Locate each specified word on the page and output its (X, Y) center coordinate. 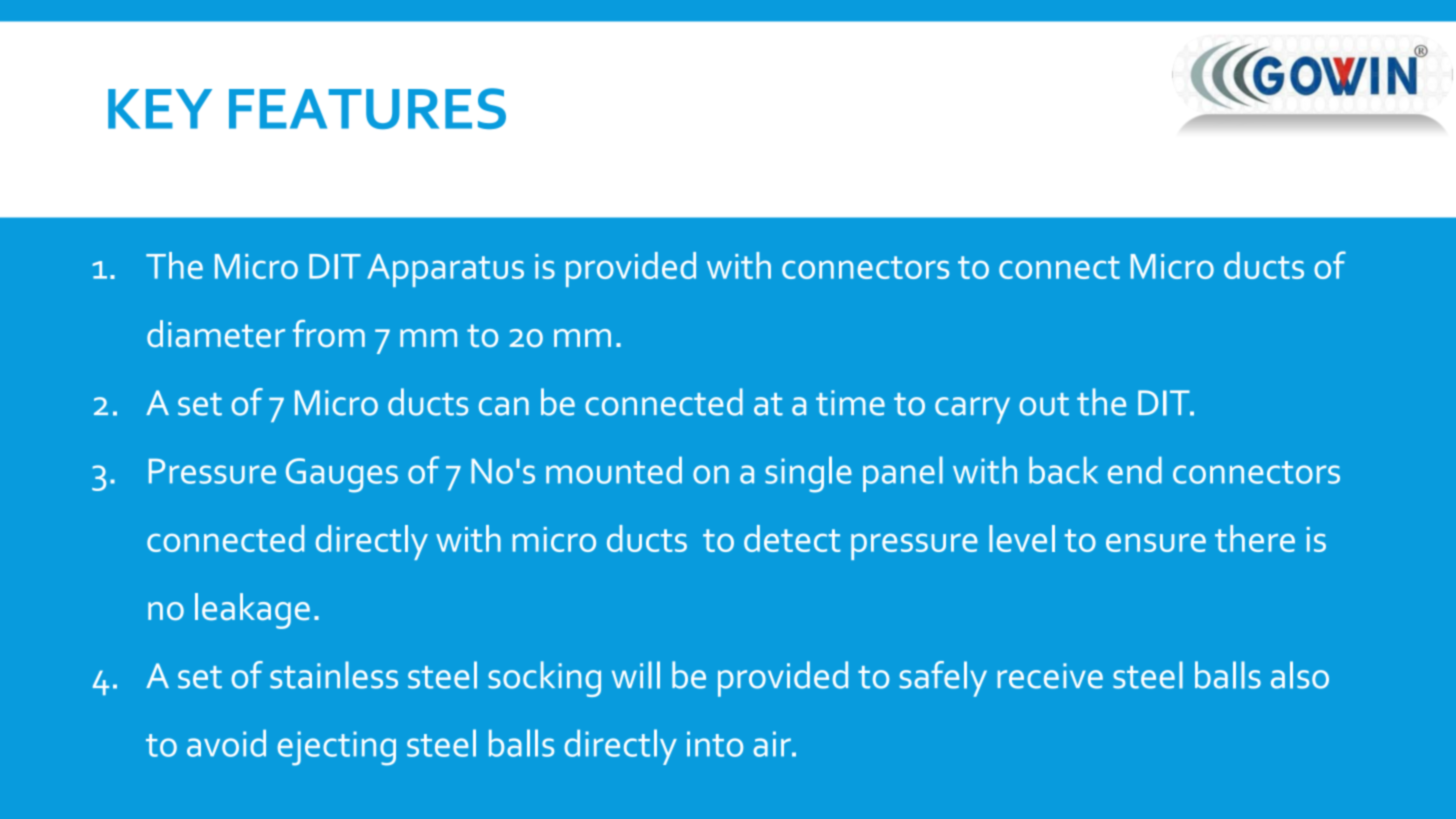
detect (792, 538)
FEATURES (367, 108)
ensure (1156, 543)
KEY (160, 109)
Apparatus (445, 270)
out (1044, 404)
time (850, 403)
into (715, 744)
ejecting (337, 748)
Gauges (342, 475)
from (329, 333)
